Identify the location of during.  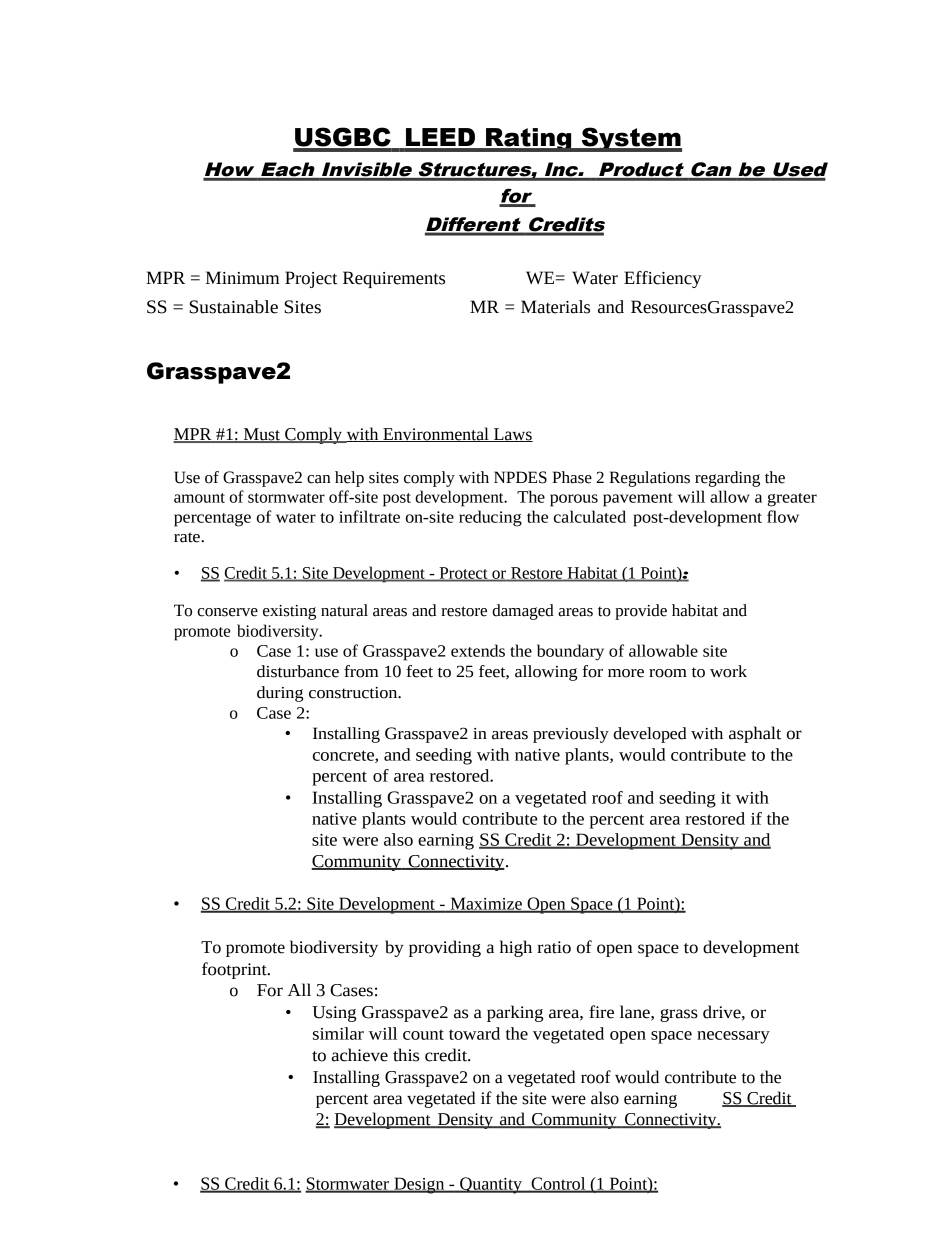
(280, 694).
